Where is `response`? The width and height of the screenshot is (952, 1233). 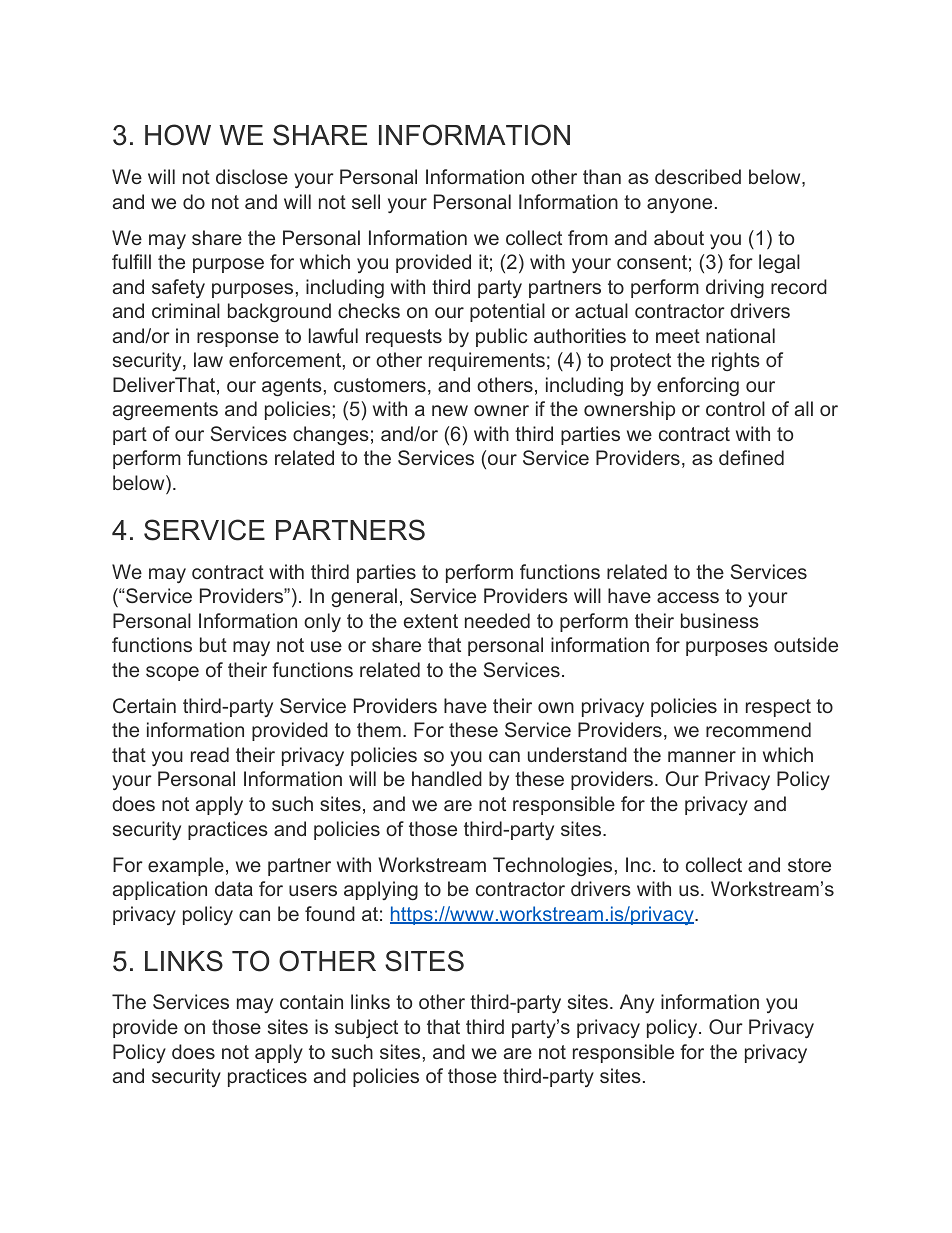 response is located at coordinates (238, 339).
